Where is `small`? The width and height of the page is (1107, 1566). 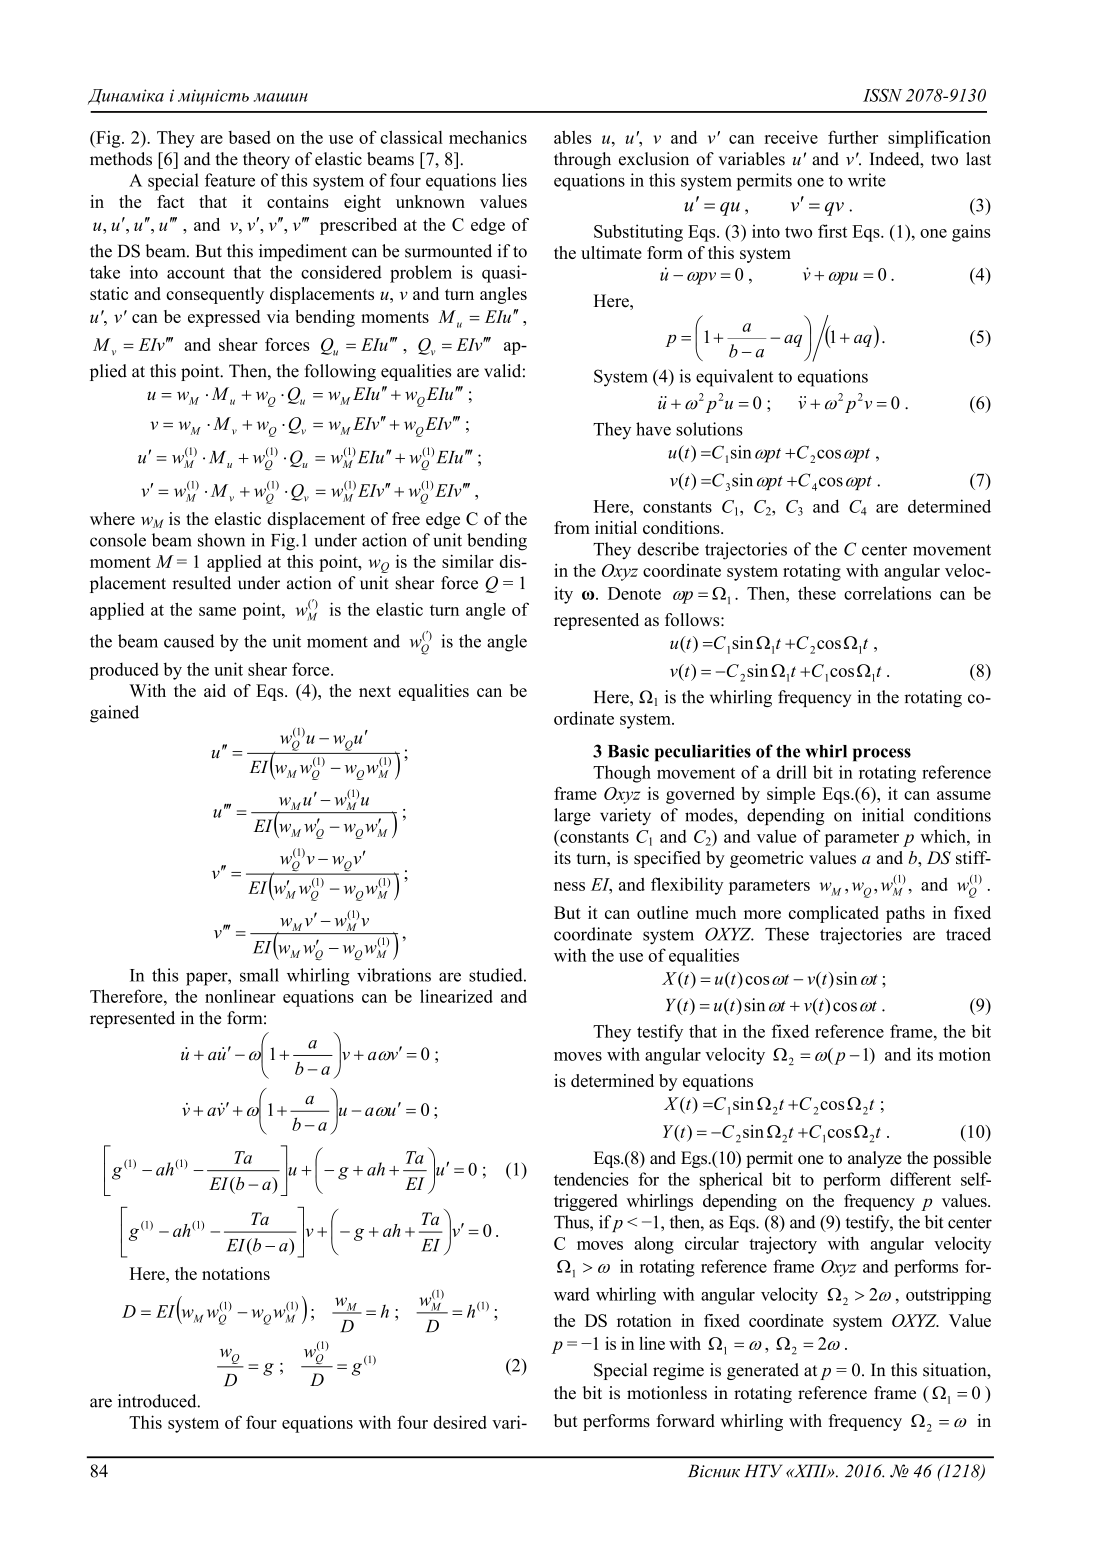
small is located at coordinates (259, 975).
